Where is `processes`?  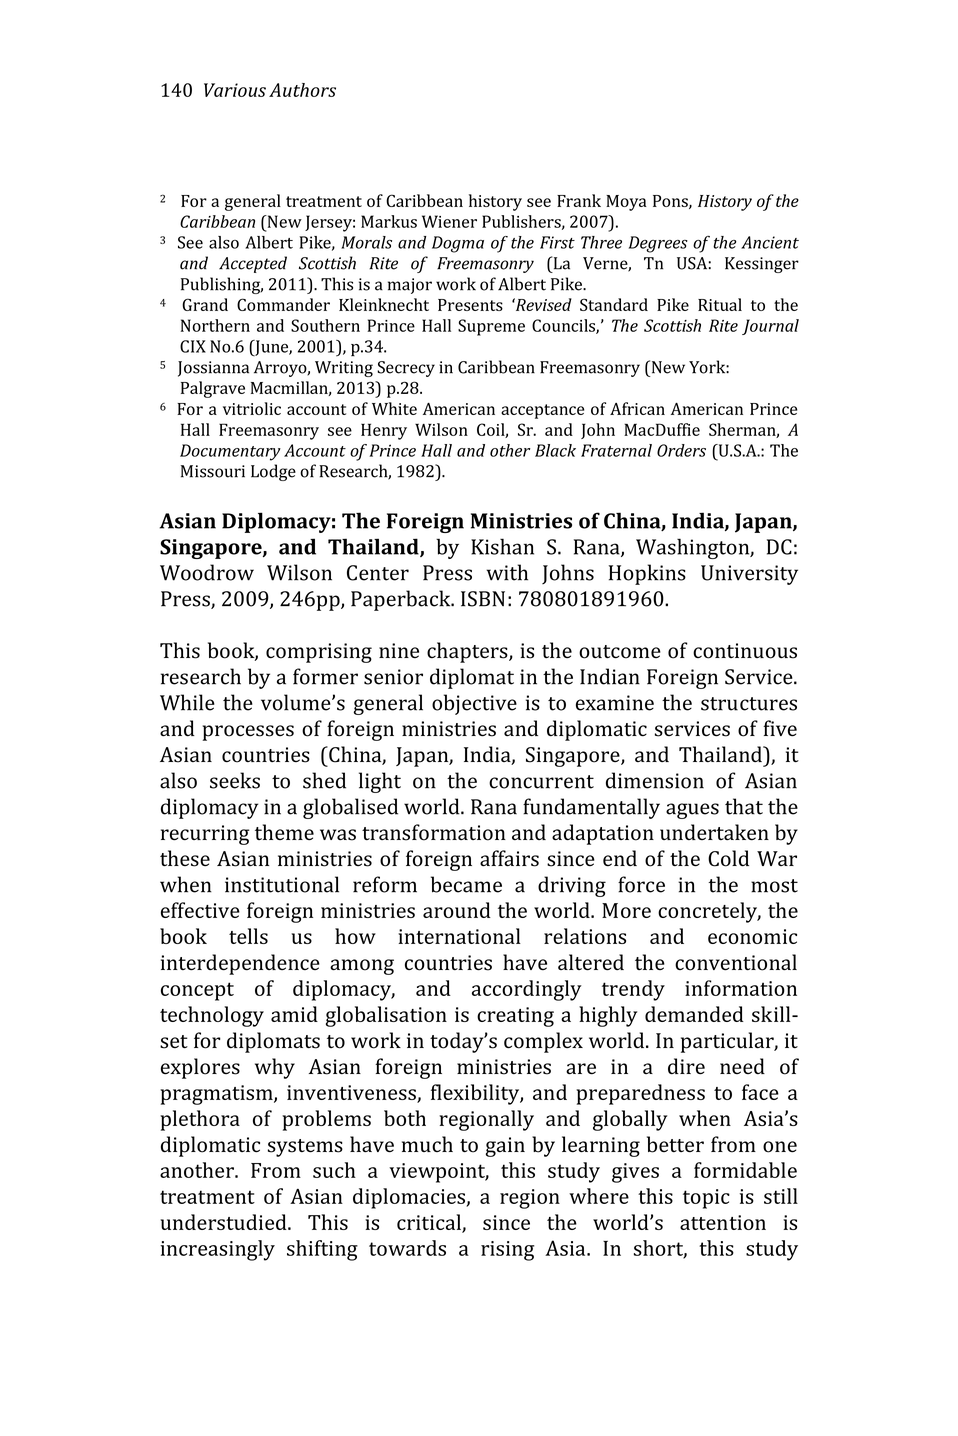 processes is located at coordinates (248, 733).
